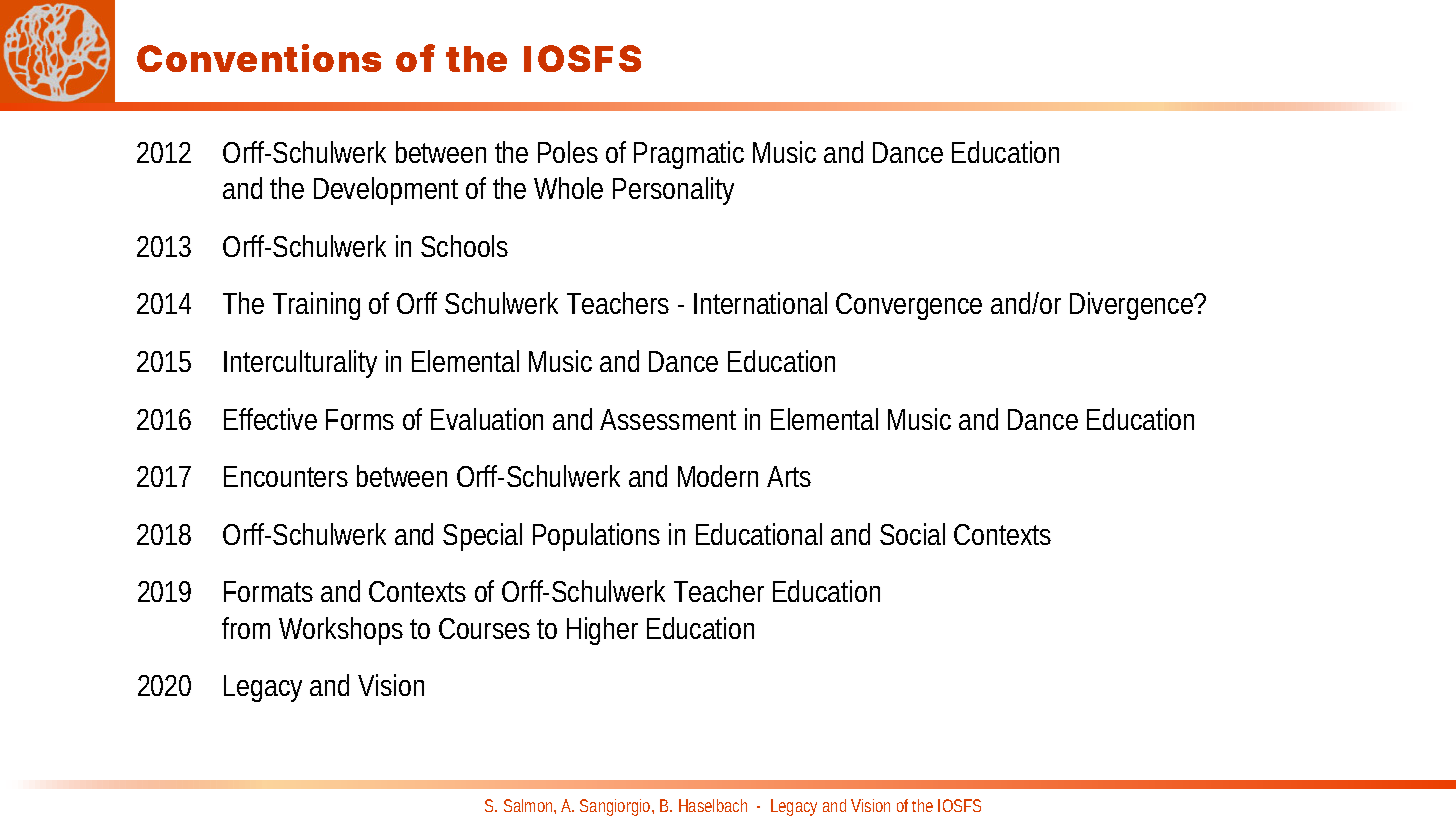  What do you see at coordinates (360, 419) in the document?
I see `Forms` at bounding box center [360, 419].
